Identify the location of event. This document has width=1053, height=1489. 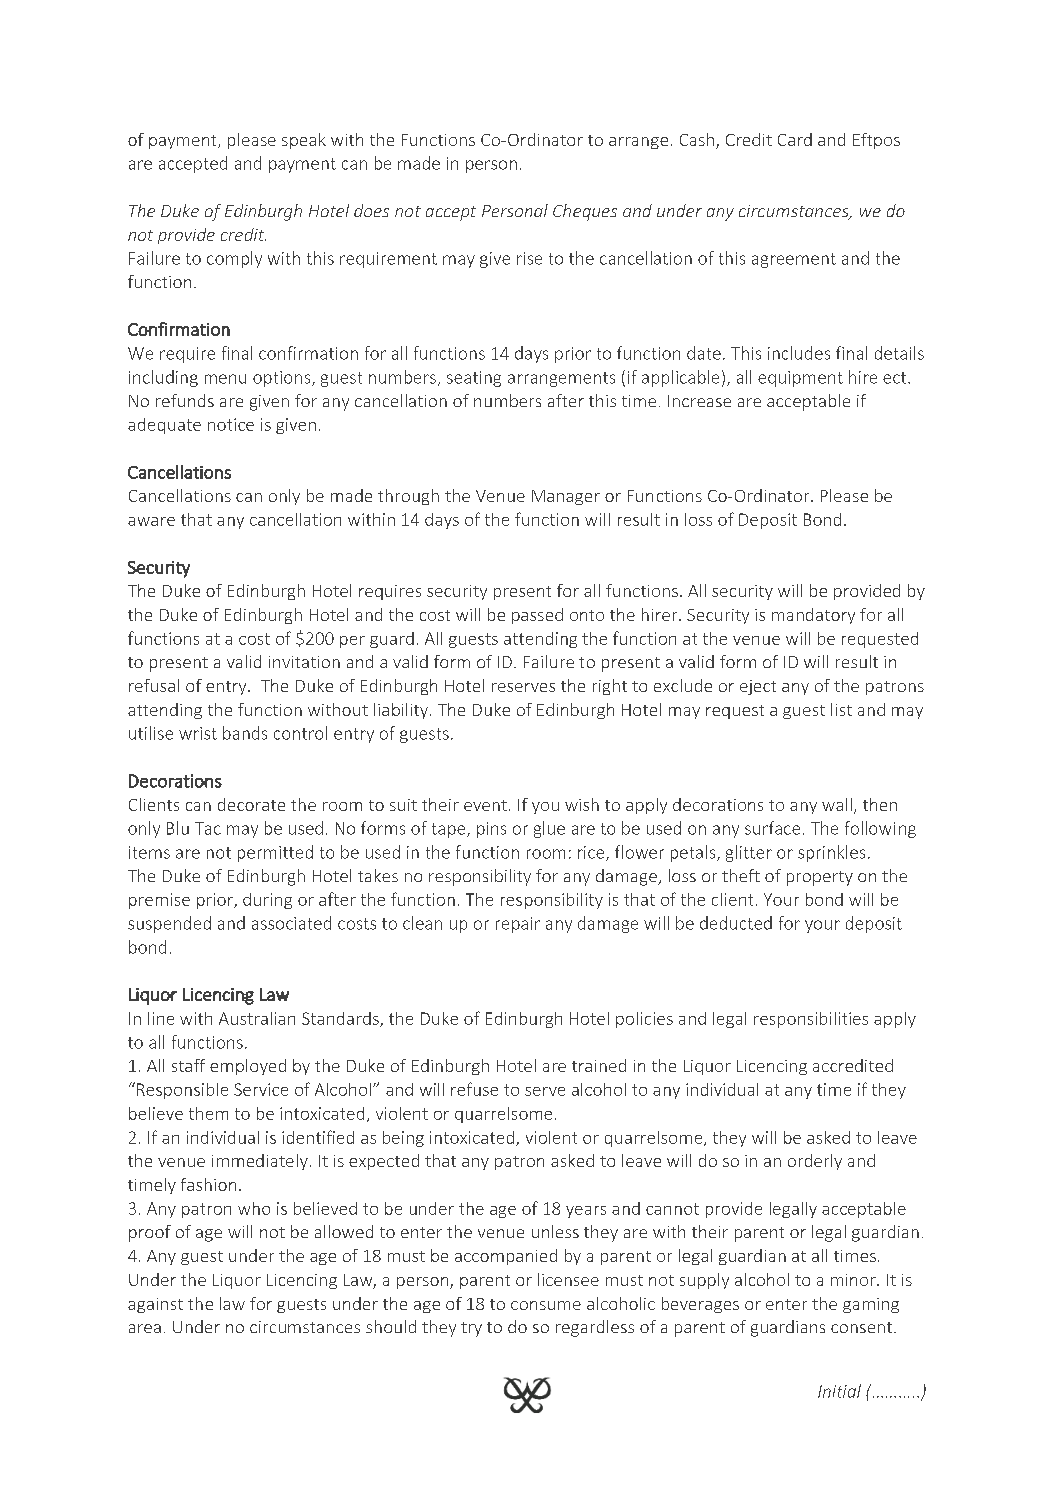
(485, 805).
